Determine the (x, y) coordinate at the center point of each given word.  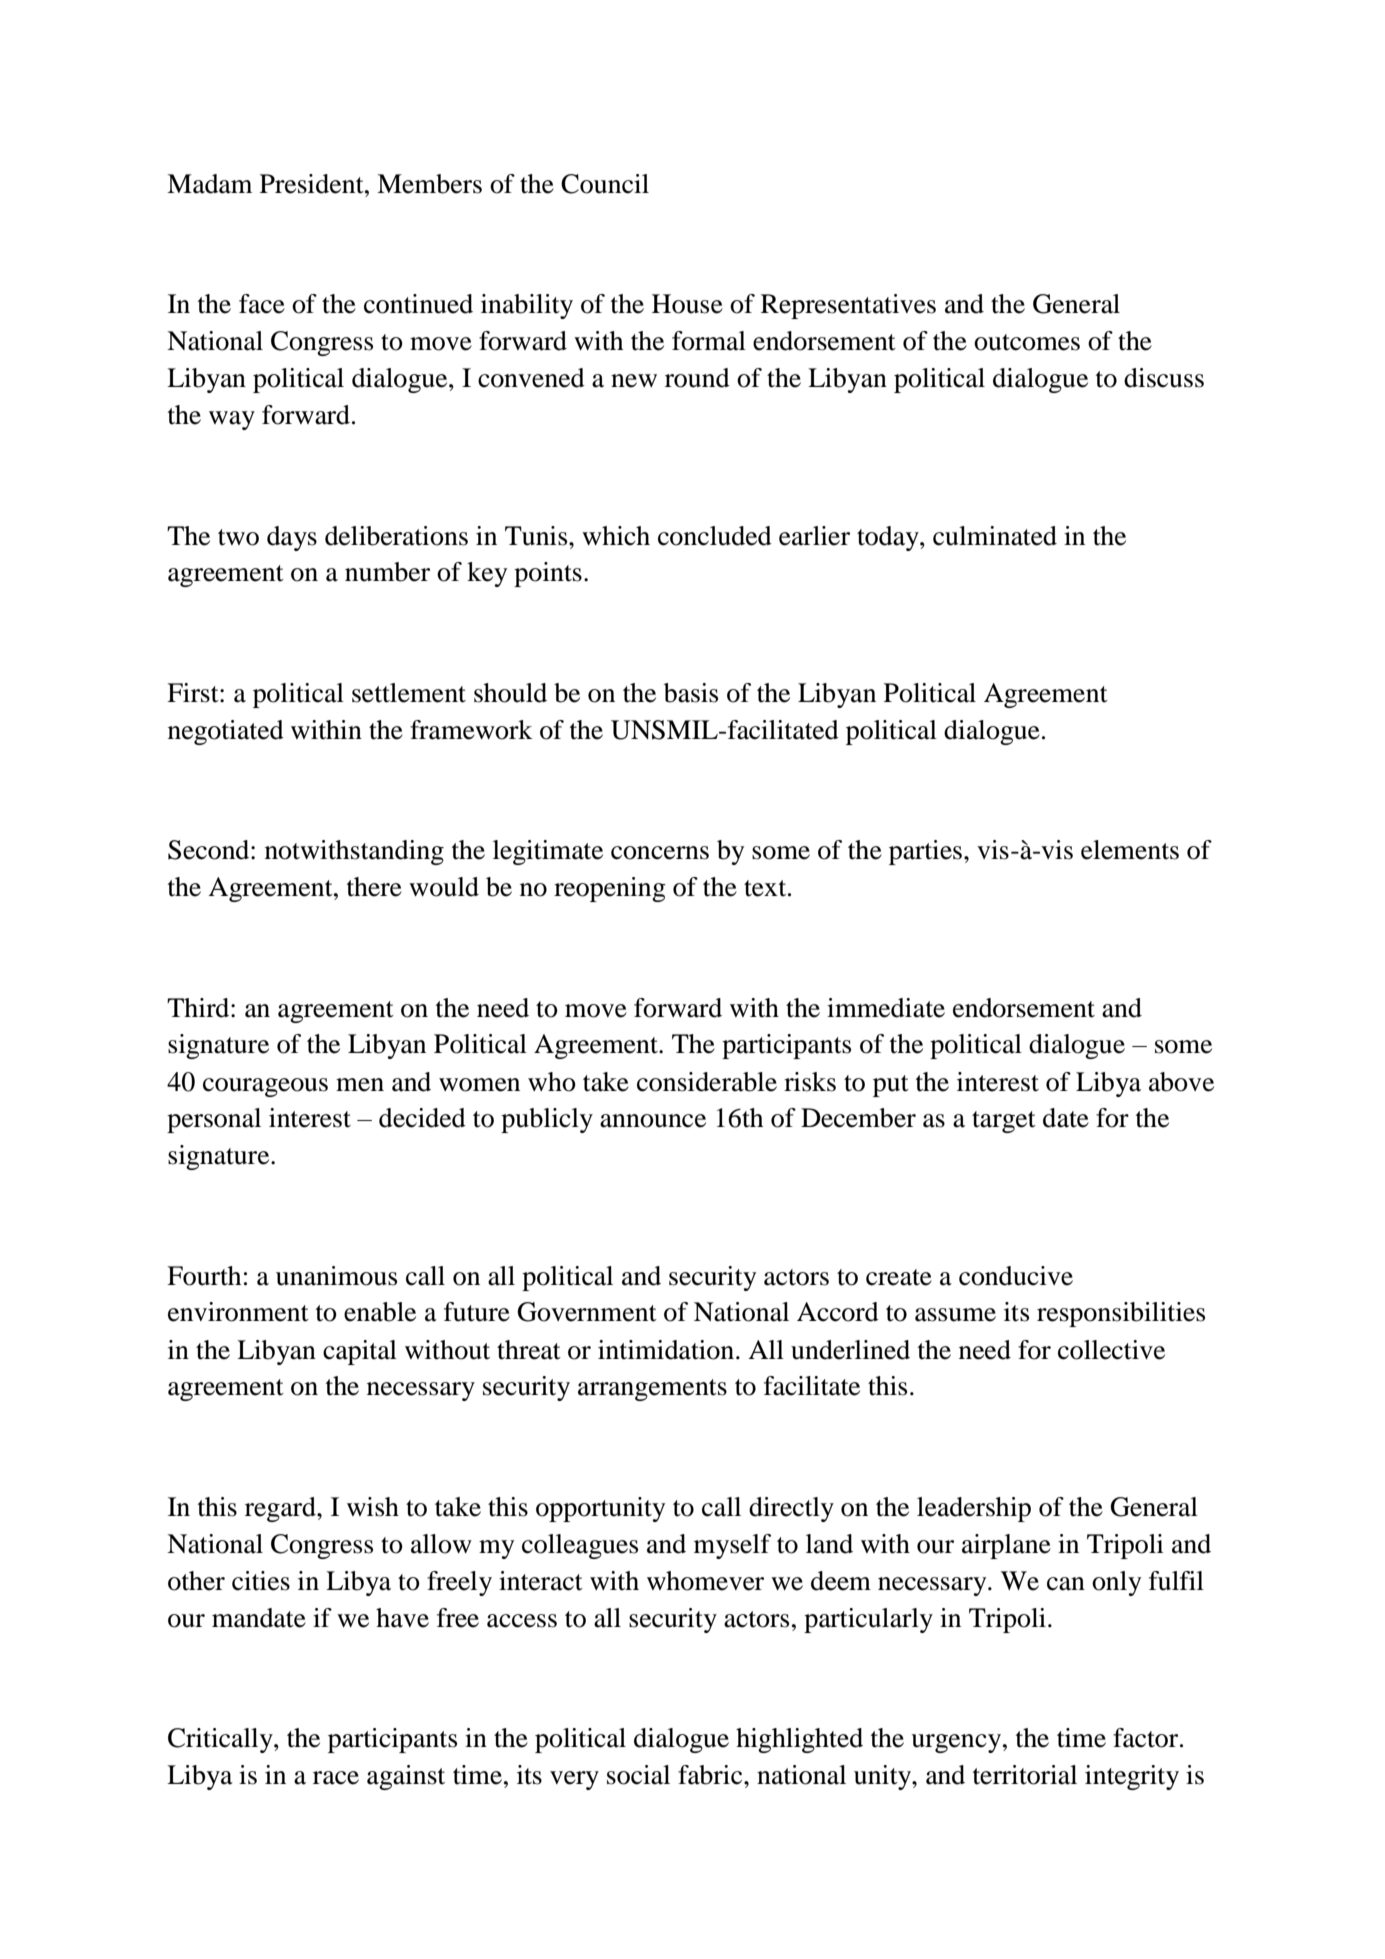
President (313, 184)
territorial (1025, 1775)
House (687, 304)
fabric (711, 1775)
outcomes (1027, 342)
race (336, 1778)
